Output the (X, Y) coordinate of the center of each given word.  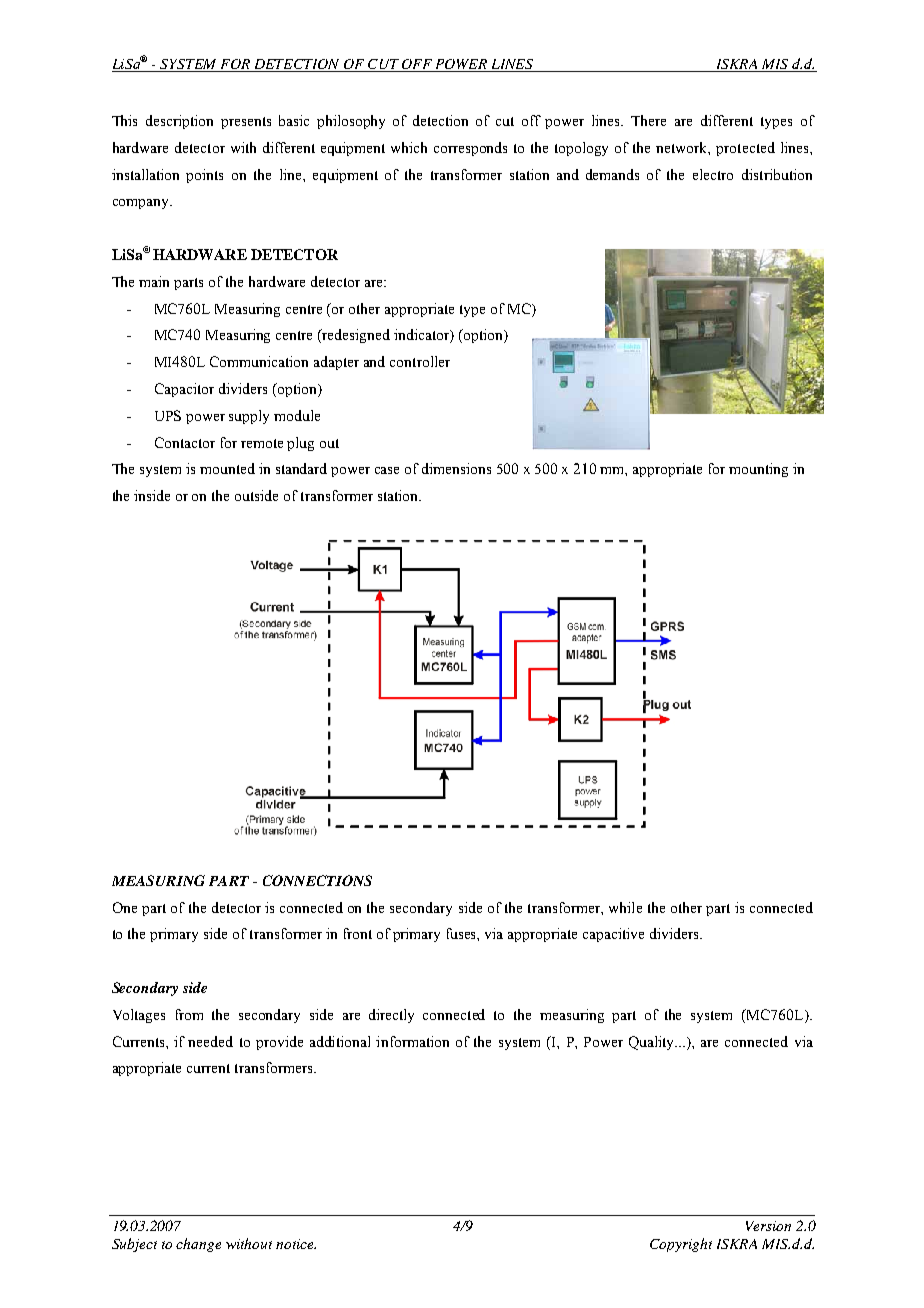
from (189, 1014)
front (358, 933)
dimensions (456, 468)
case (387, 470)
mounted (227, 468)
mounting (758, 470)
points (204, 176)
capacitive (613, 935)
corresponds (470, 149)
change (198, 1245)
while (625, 907)
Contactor (185, 442)
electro (713, 174)
